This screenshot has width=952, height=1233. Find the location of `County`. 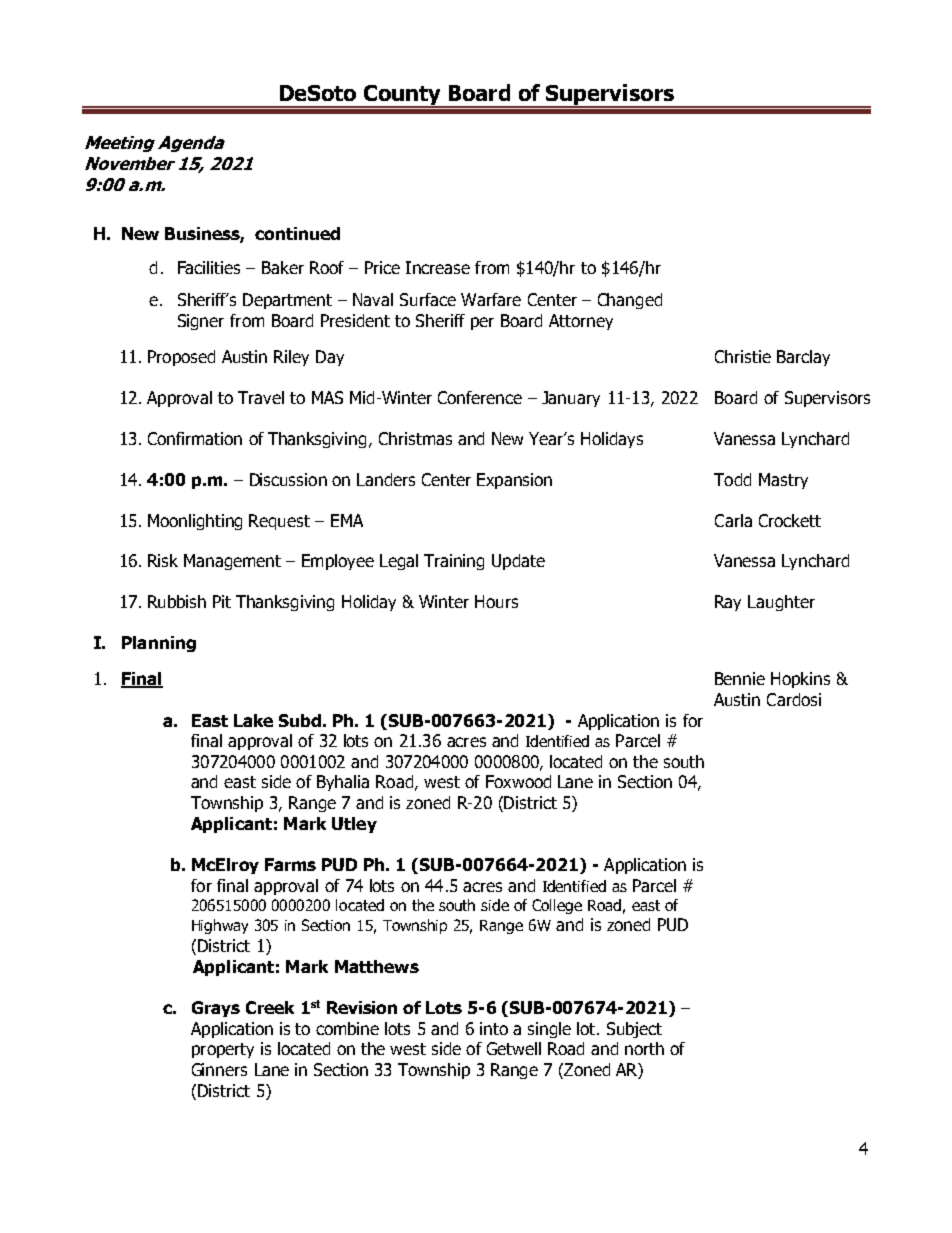

County is located at coordinates (402, 96).
